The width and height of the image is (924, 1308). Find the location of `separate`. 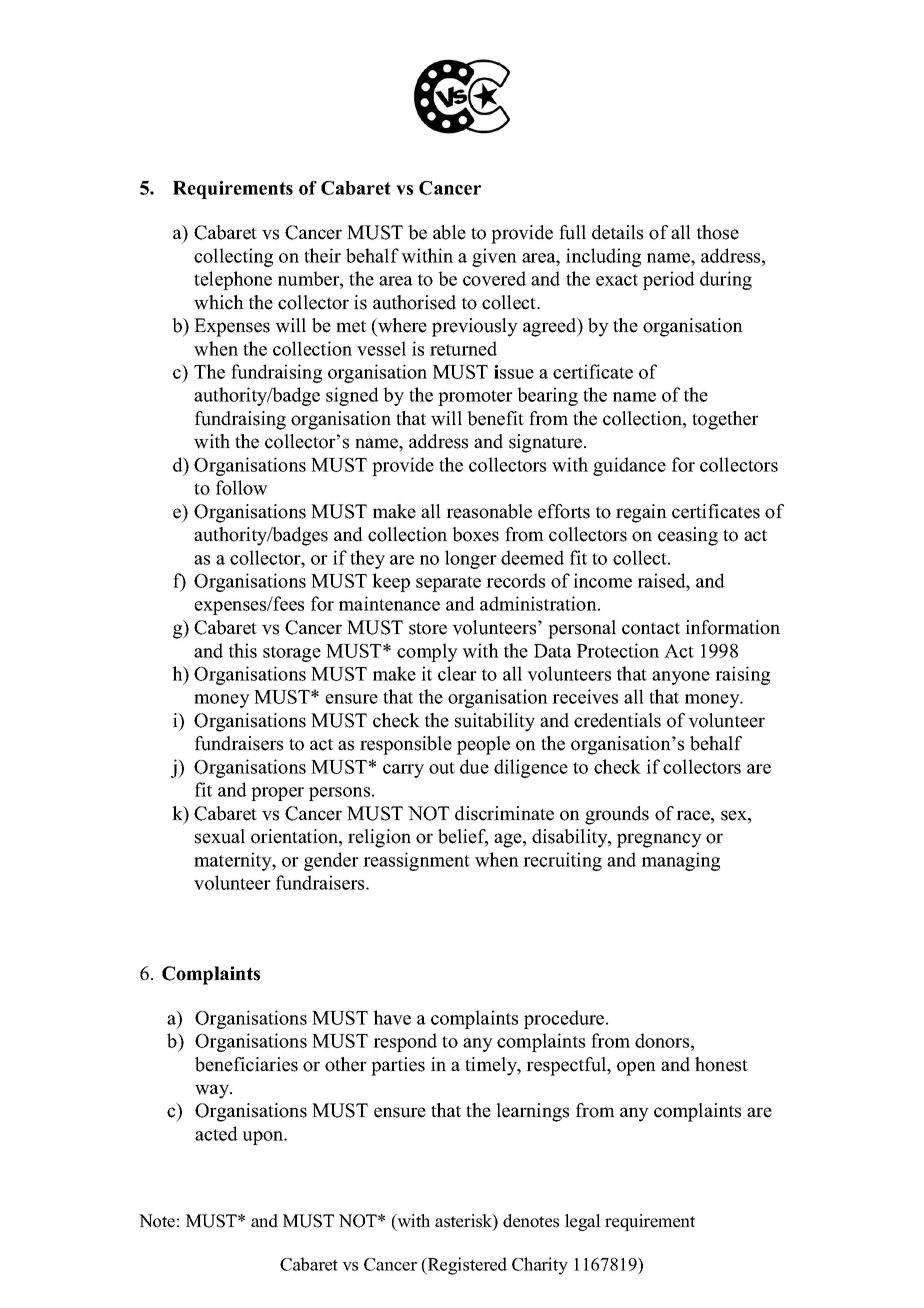

separate is located at coordinates (448, 584).
